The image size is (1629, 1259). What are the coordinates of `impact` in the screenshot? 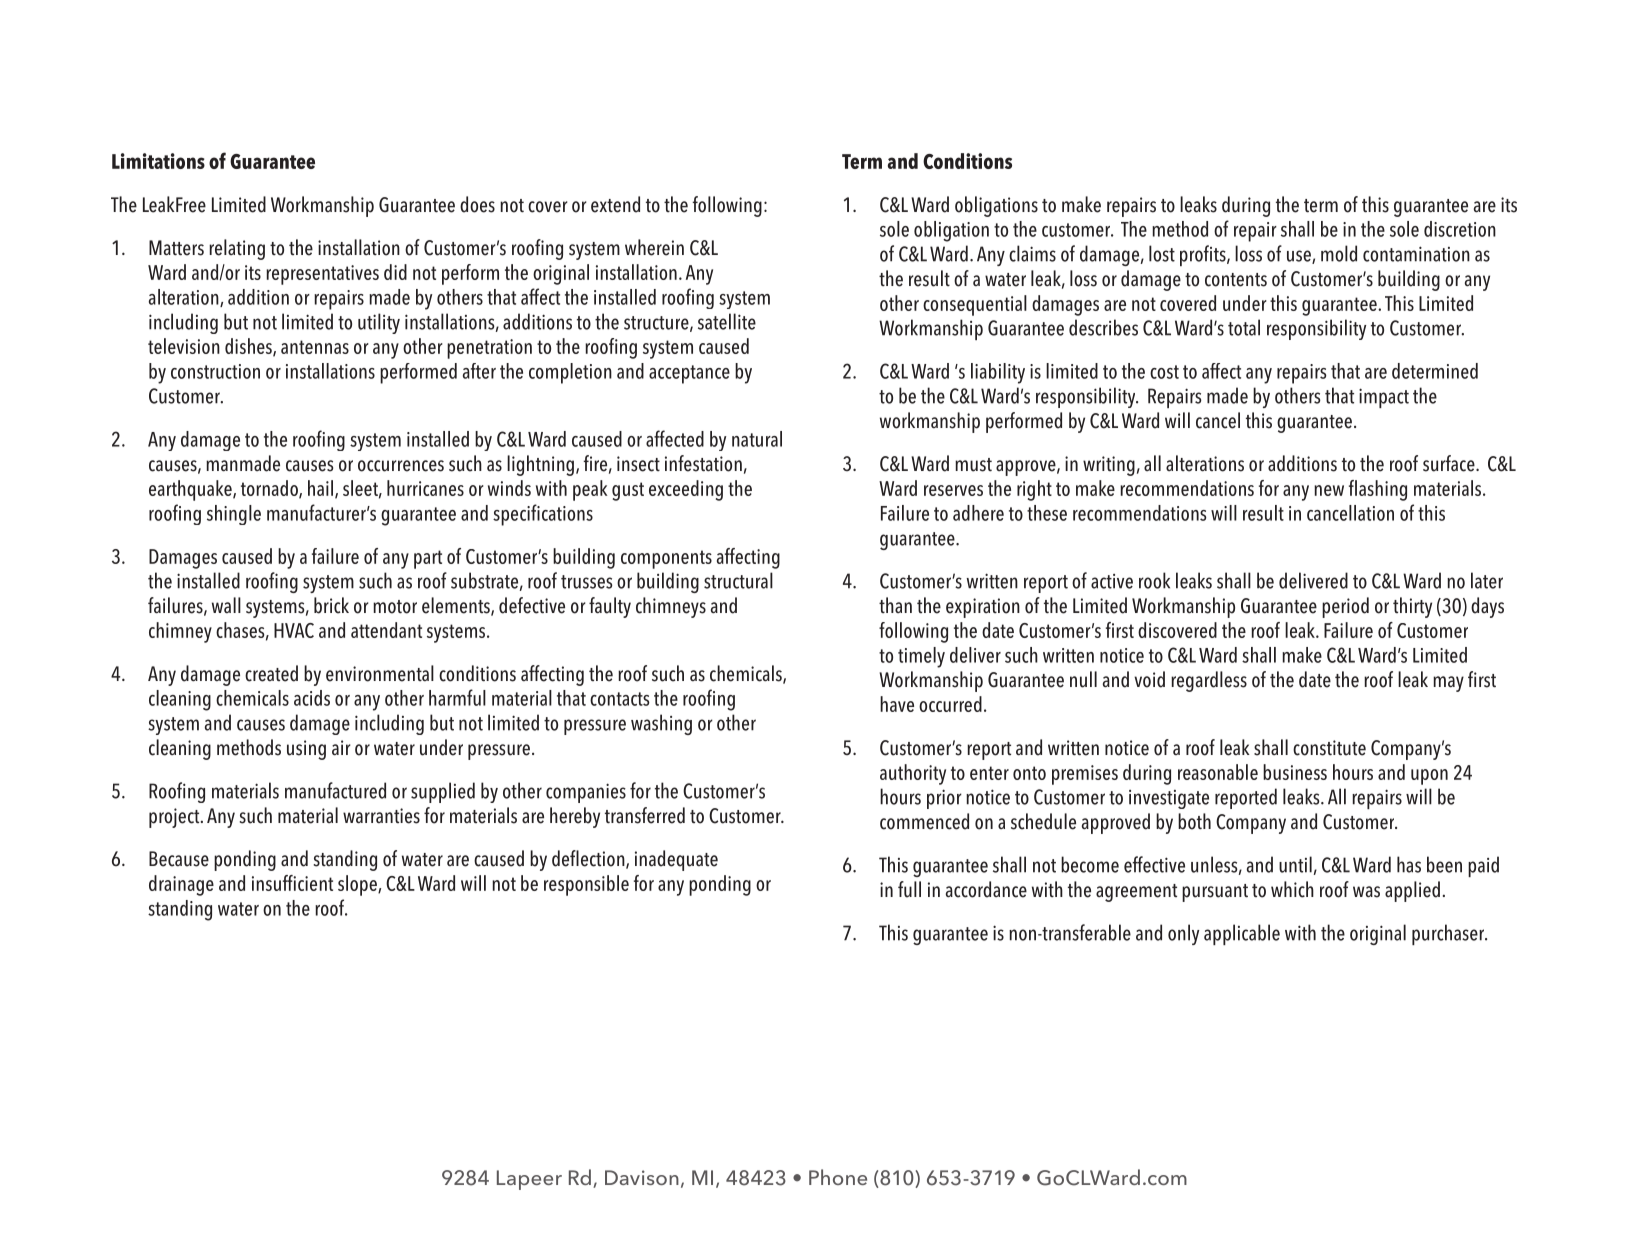 It's located at (1384, 398).
